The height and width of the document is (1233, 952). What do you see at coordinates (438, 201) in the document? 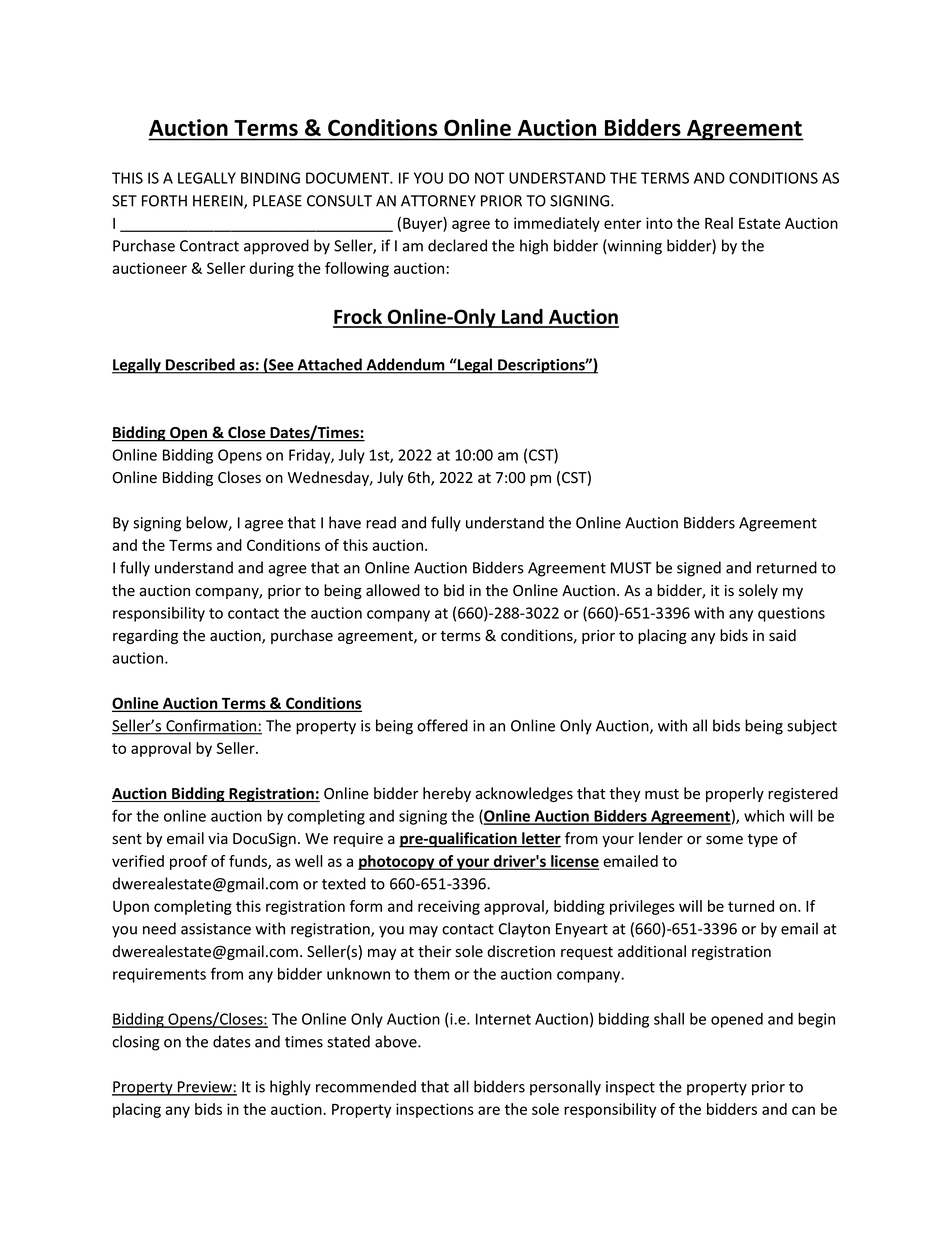
I see `ATTORNEY` at bounding box center [438, 201].
